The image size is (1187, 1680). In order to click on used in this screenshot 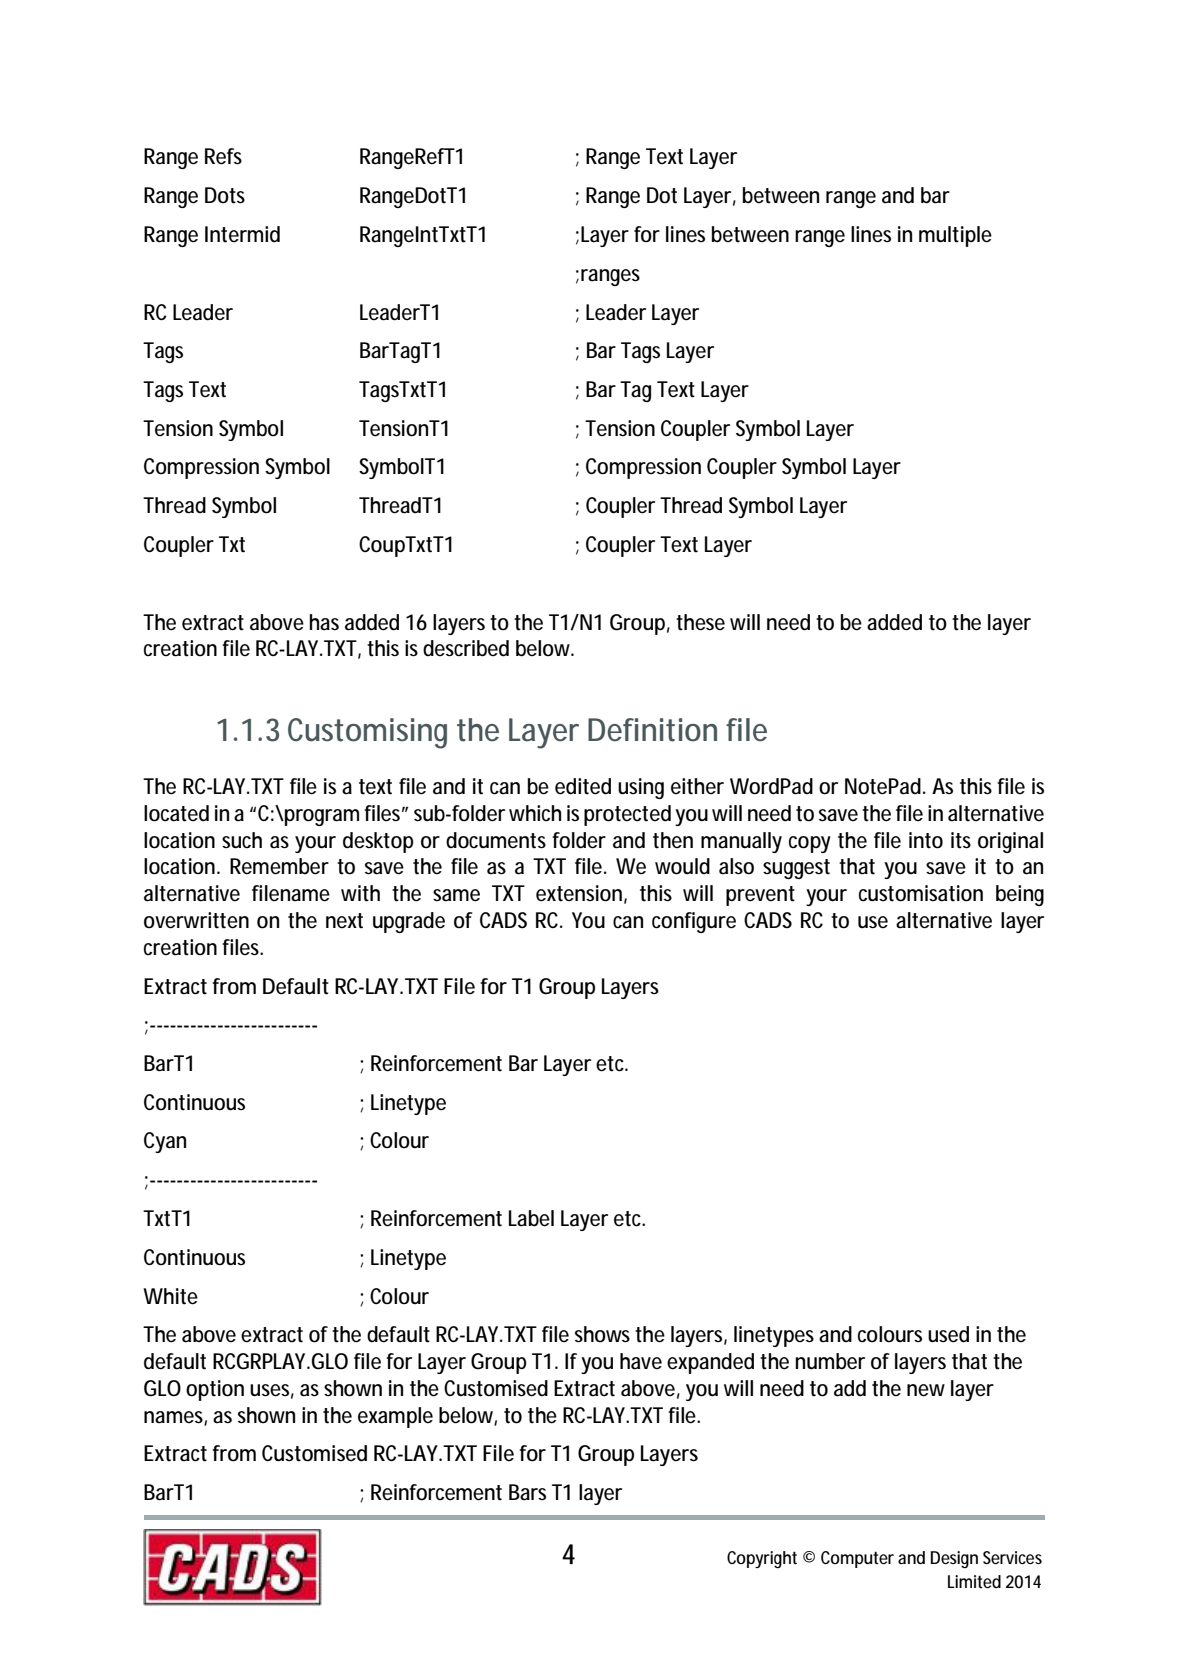, I will do `click(948, 1334)`.
